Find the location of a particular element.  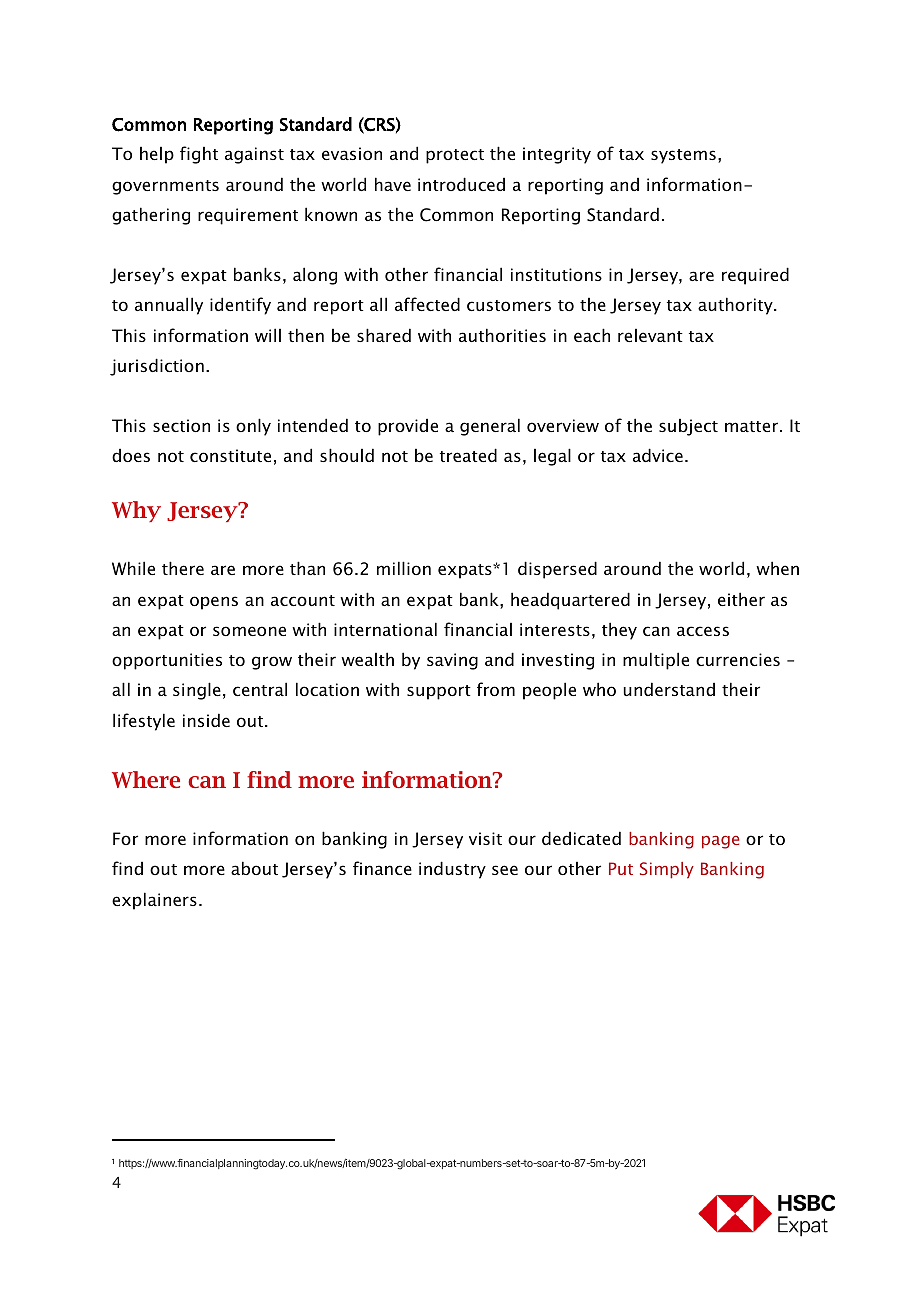

systems is located at coordinates (683, 156).
